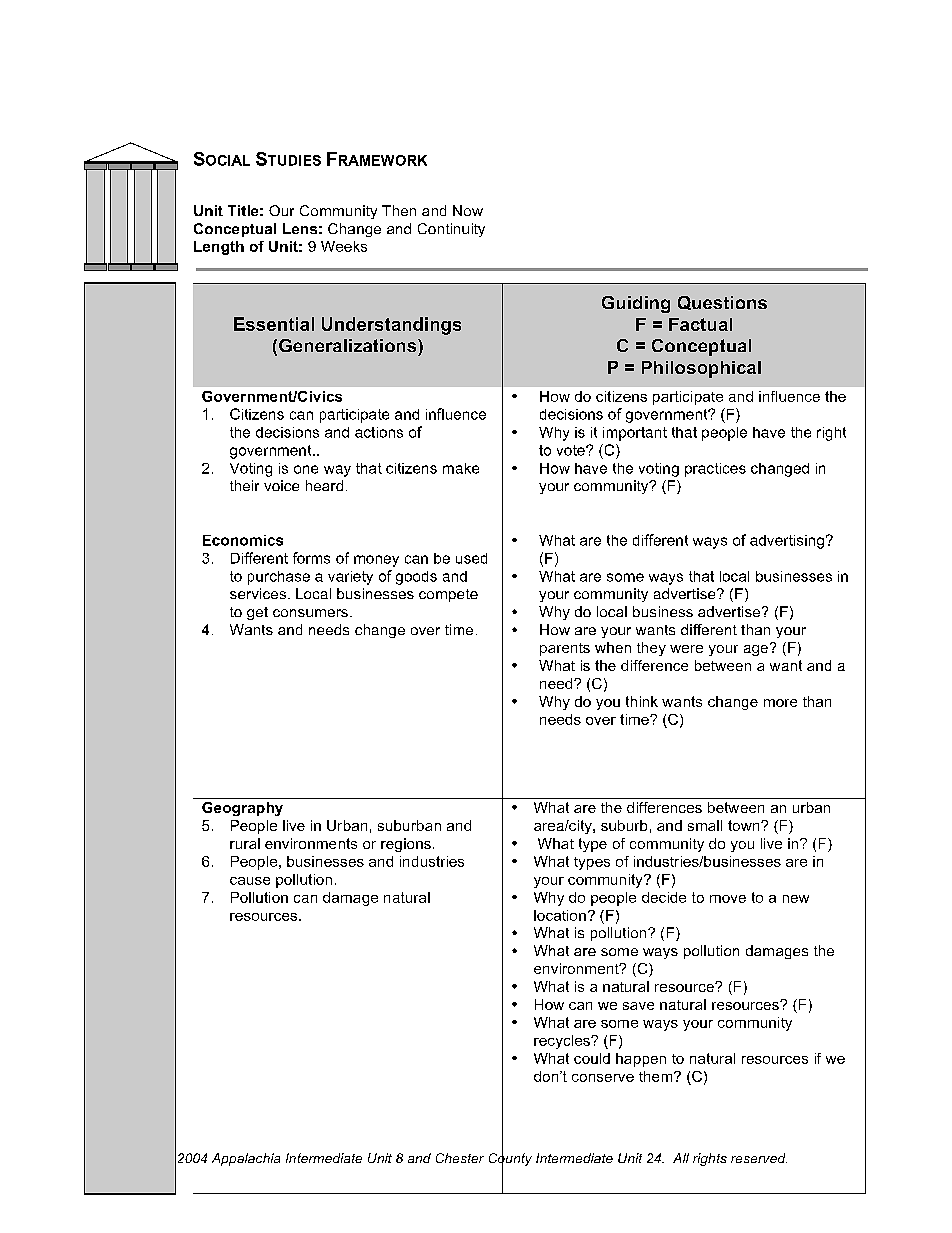 The height and width of the image is (1233, 952). I want to click on rural, so click(245, 843).
